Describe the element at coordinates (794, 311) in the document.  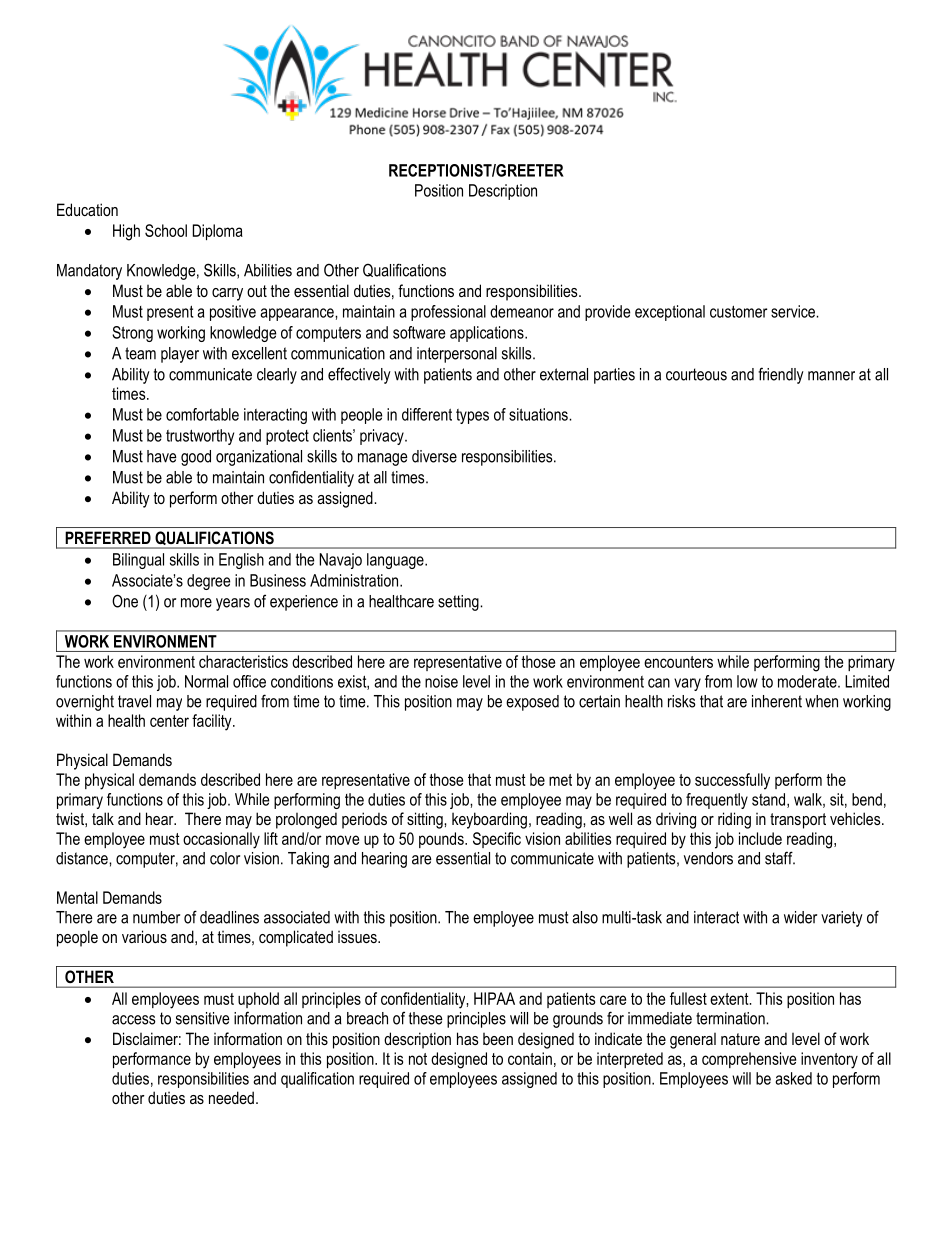
I see `service` at that location.
